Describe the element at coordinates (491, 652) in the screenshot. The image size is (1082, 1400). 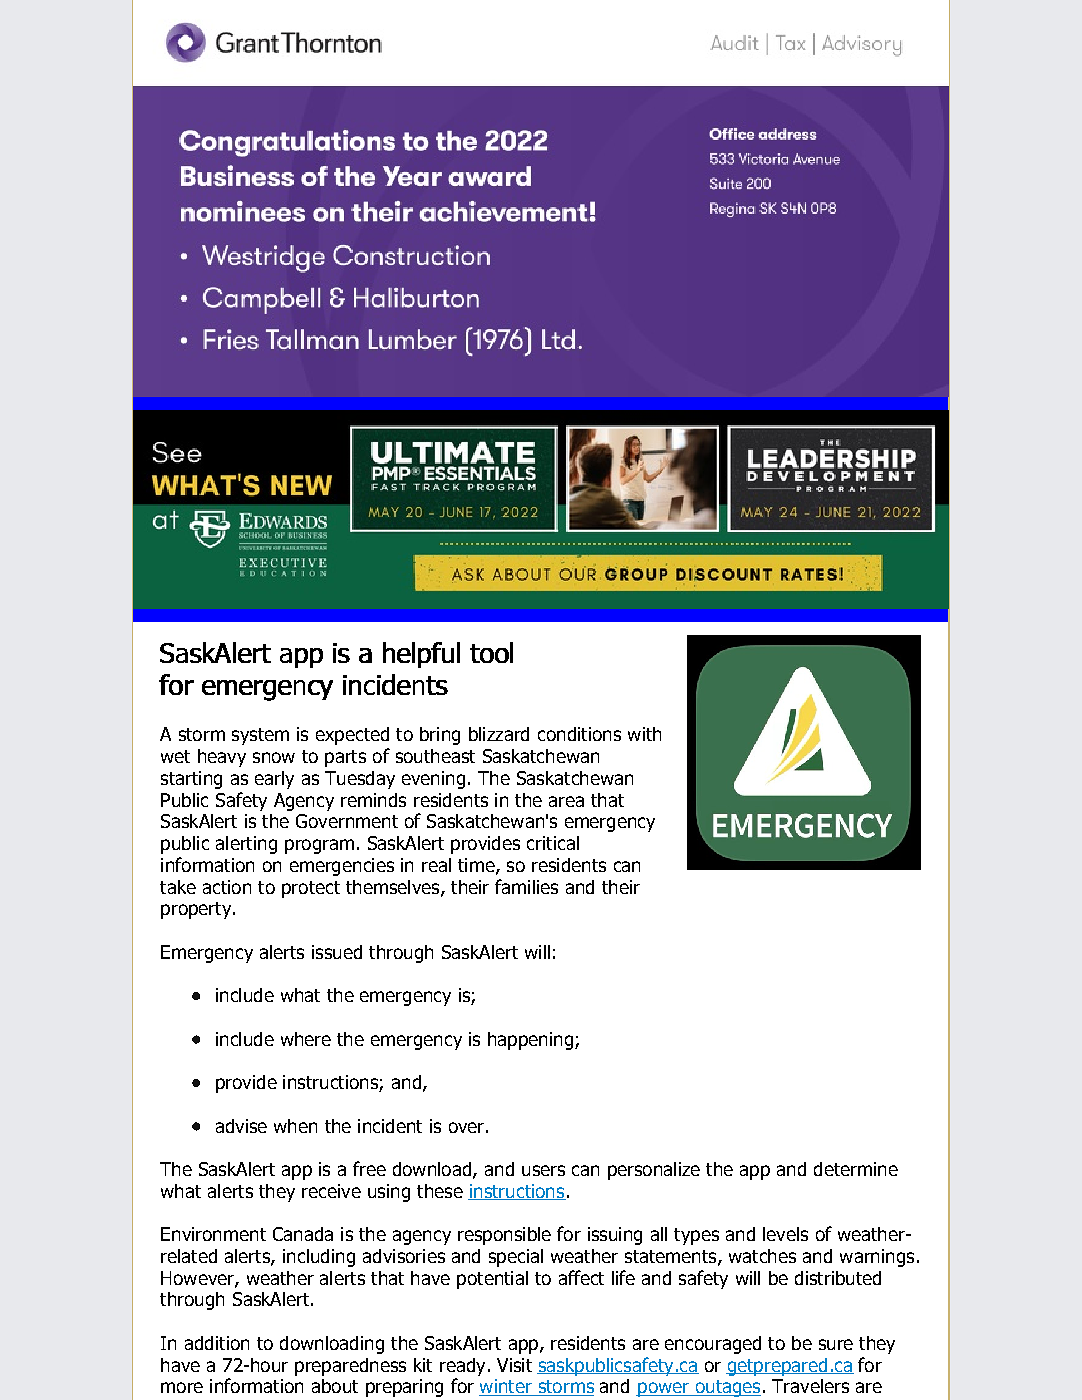
I see `tool` at that location.
